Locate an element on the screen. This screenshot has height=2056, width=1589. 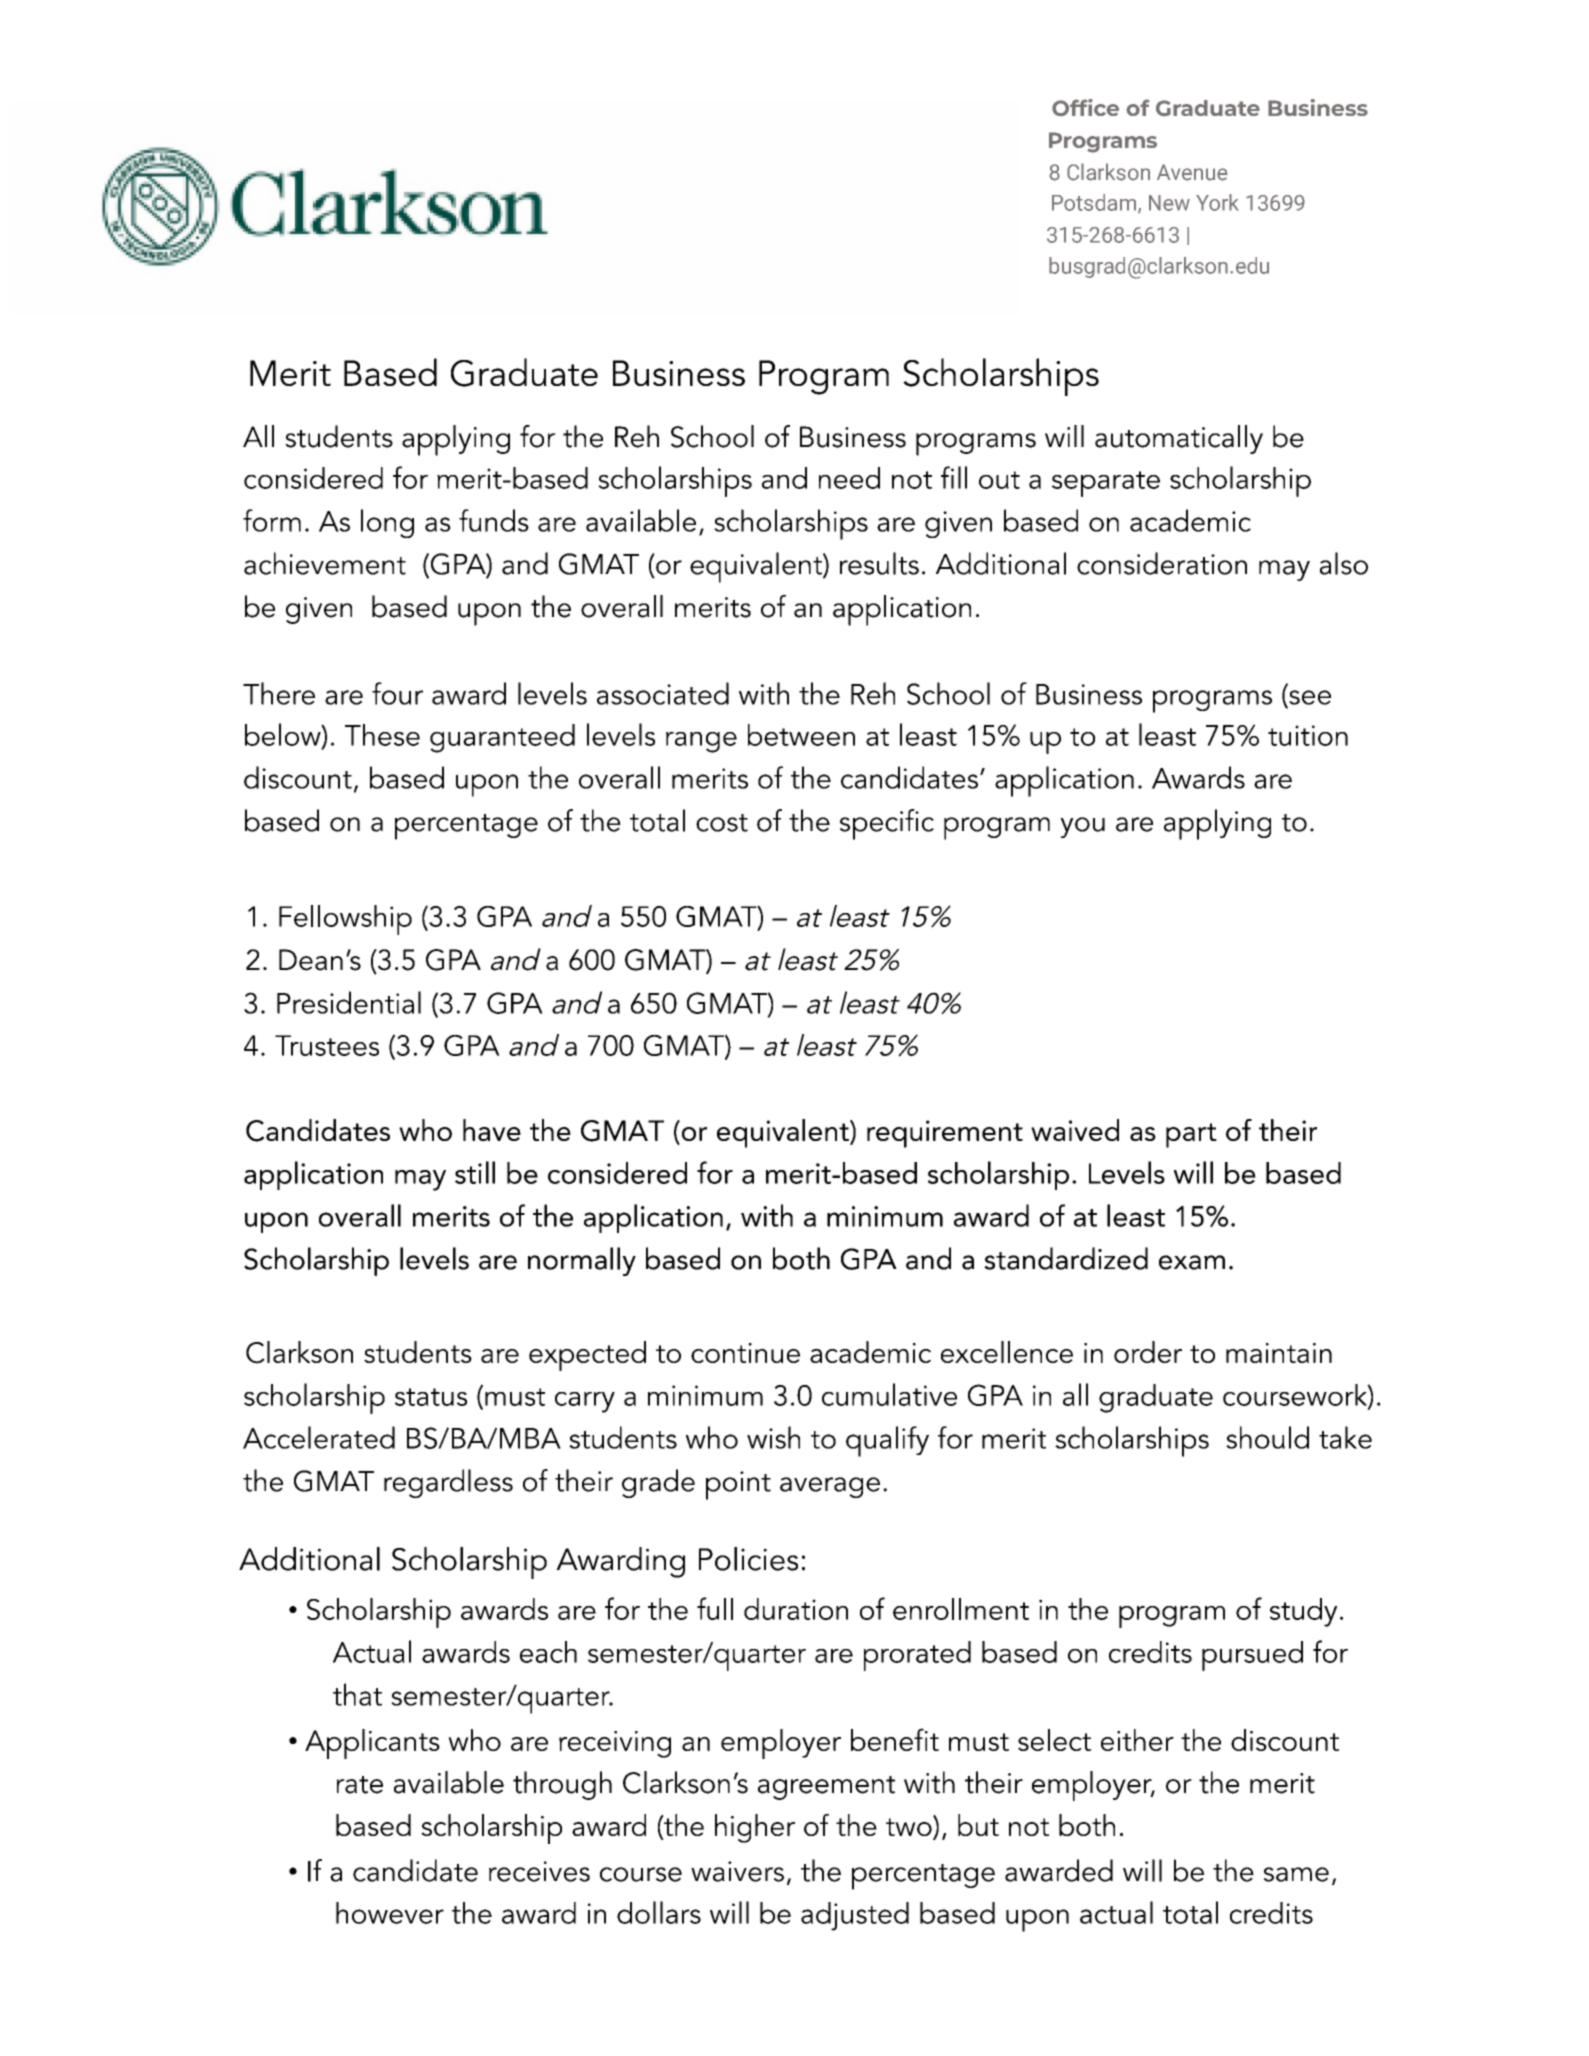
long is located at coordinates (387, 523).
